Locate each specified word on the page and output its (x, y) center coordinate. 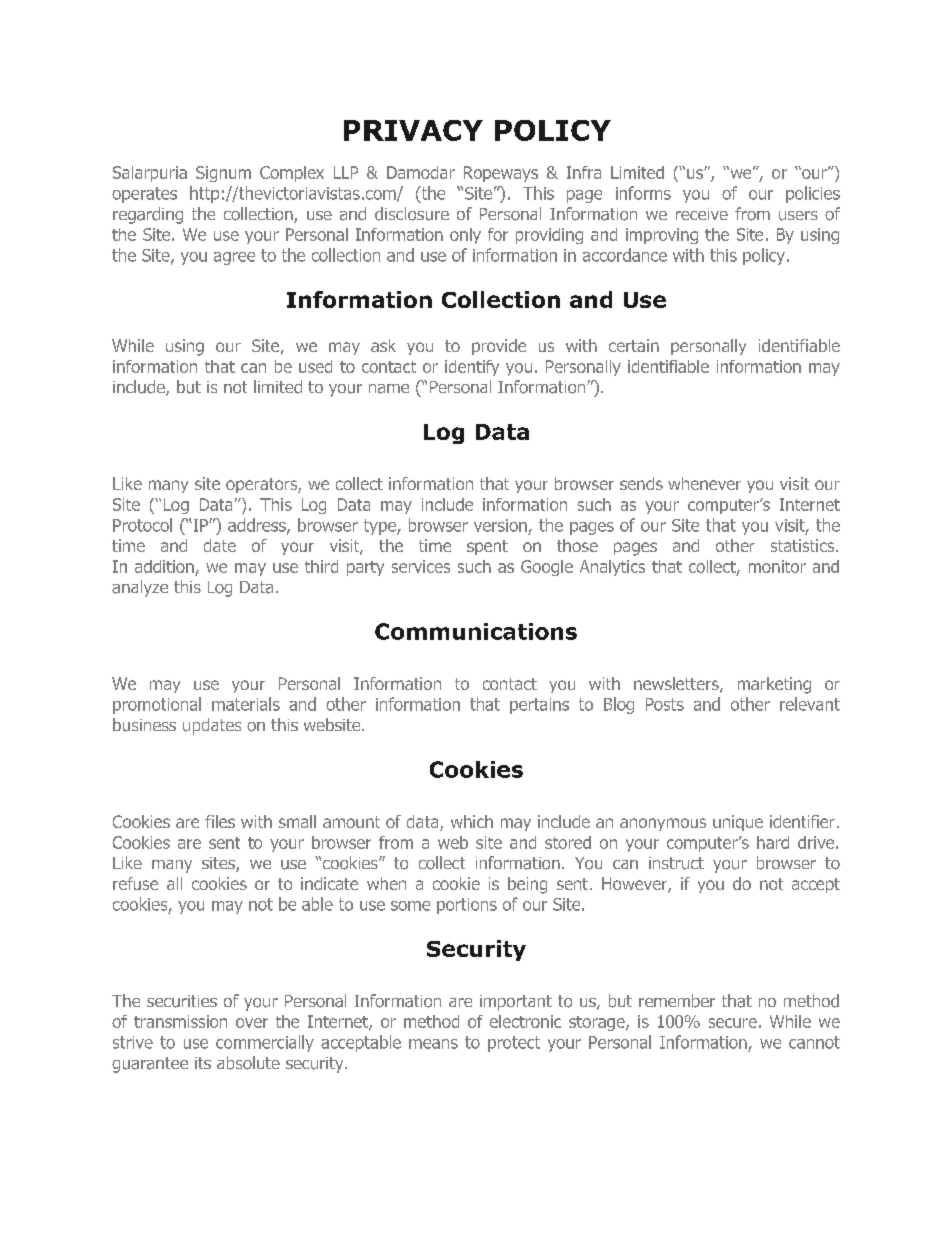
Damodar (421, 172)
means (433, 1044)
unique (738, 823)
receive (702, 214)
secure (733, 1023)
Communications (476, 631)
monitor (777, 566)
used (315, 366)
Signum (223, 174)
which (472, 821)
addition (164, 566)
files (220, 821)
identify (472, 368)
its (203, 1063)
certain (634, 345)
